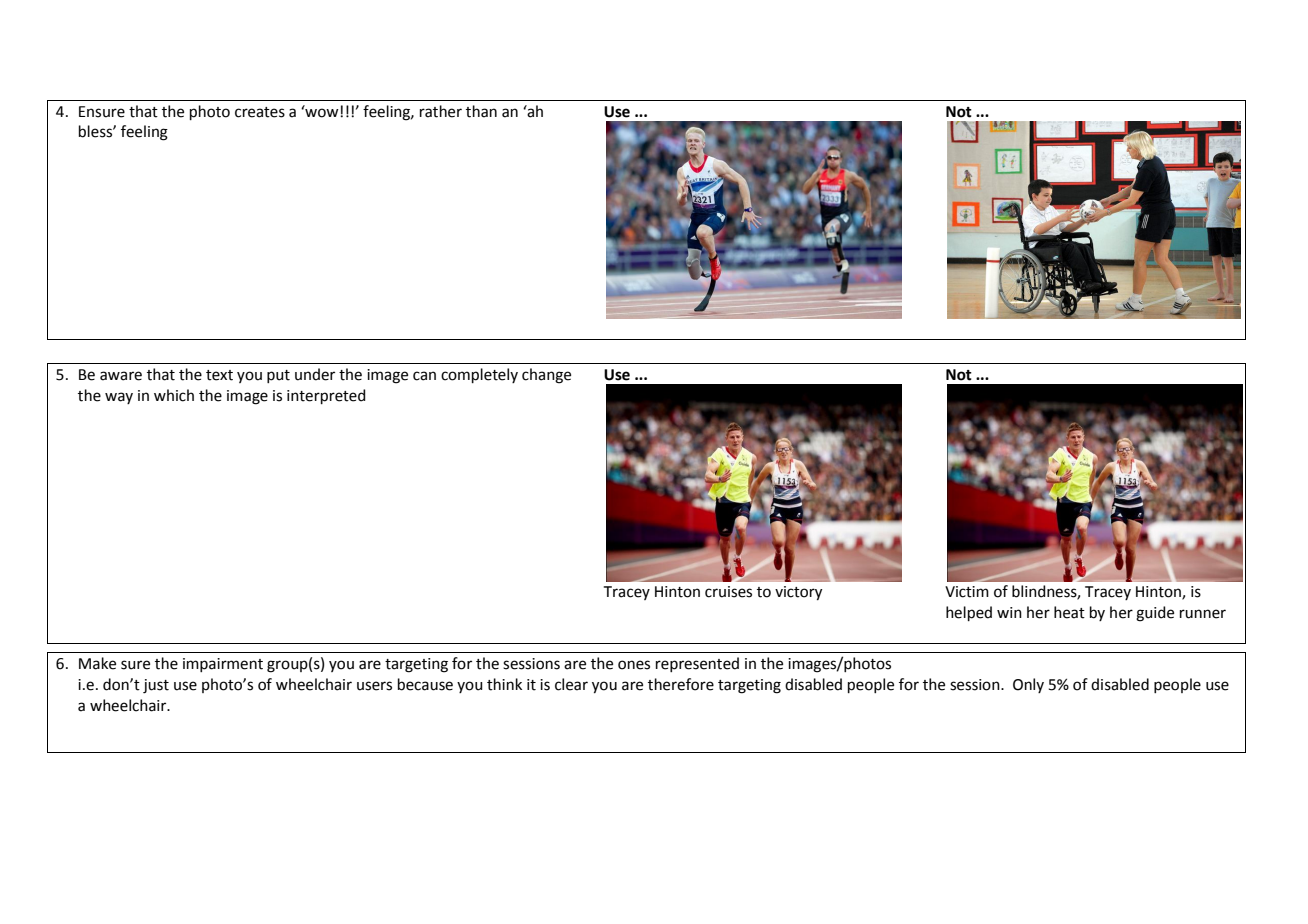 Image resolution: width=1308 pixels, height=924 pixels. Describe the element at coordinates (441, 111) in the page. I see `rather` at that location.
